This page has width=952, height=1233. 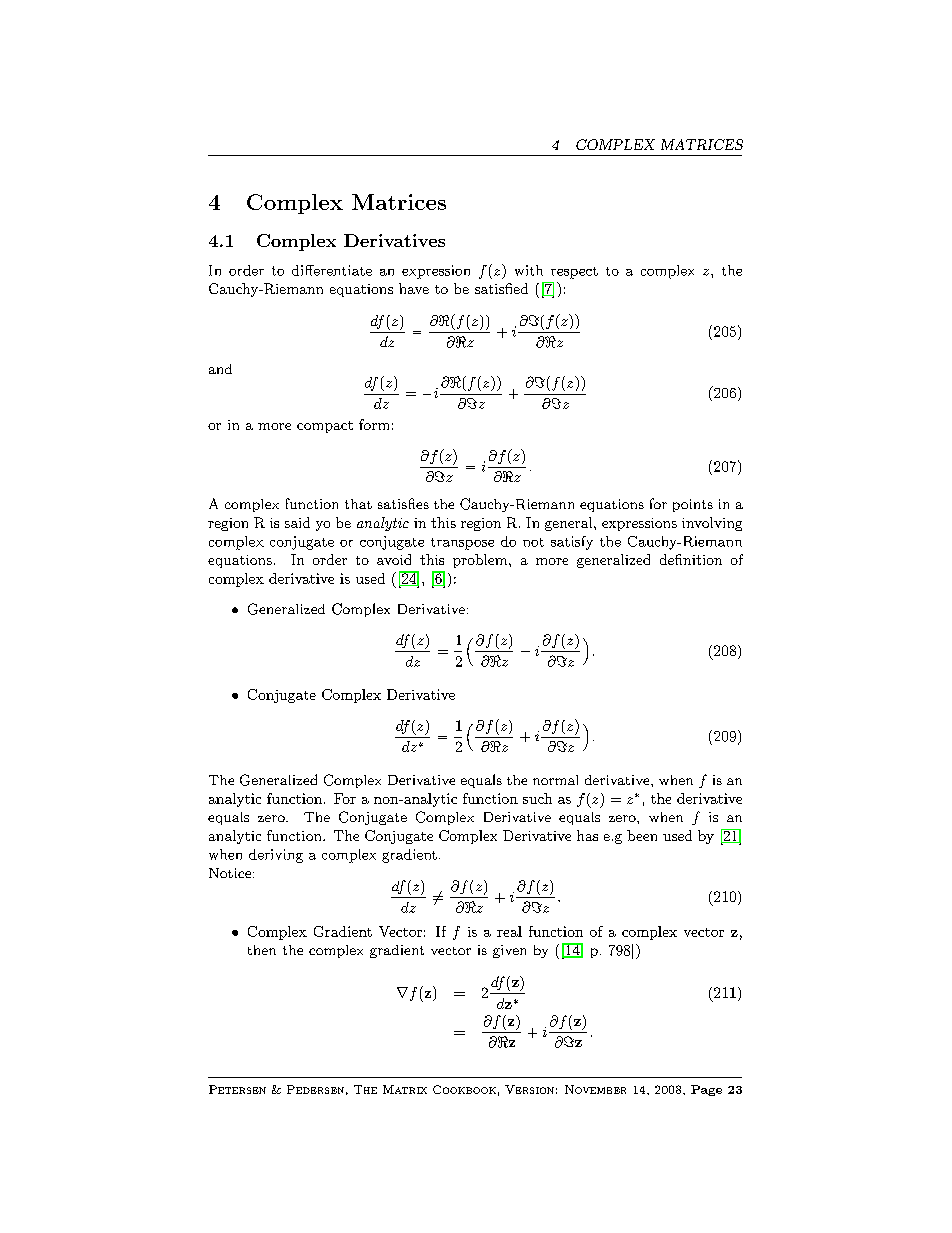 What do you see at coordinates (537, 798) in the page?
I see `such` at bounding box center [537, 798].
